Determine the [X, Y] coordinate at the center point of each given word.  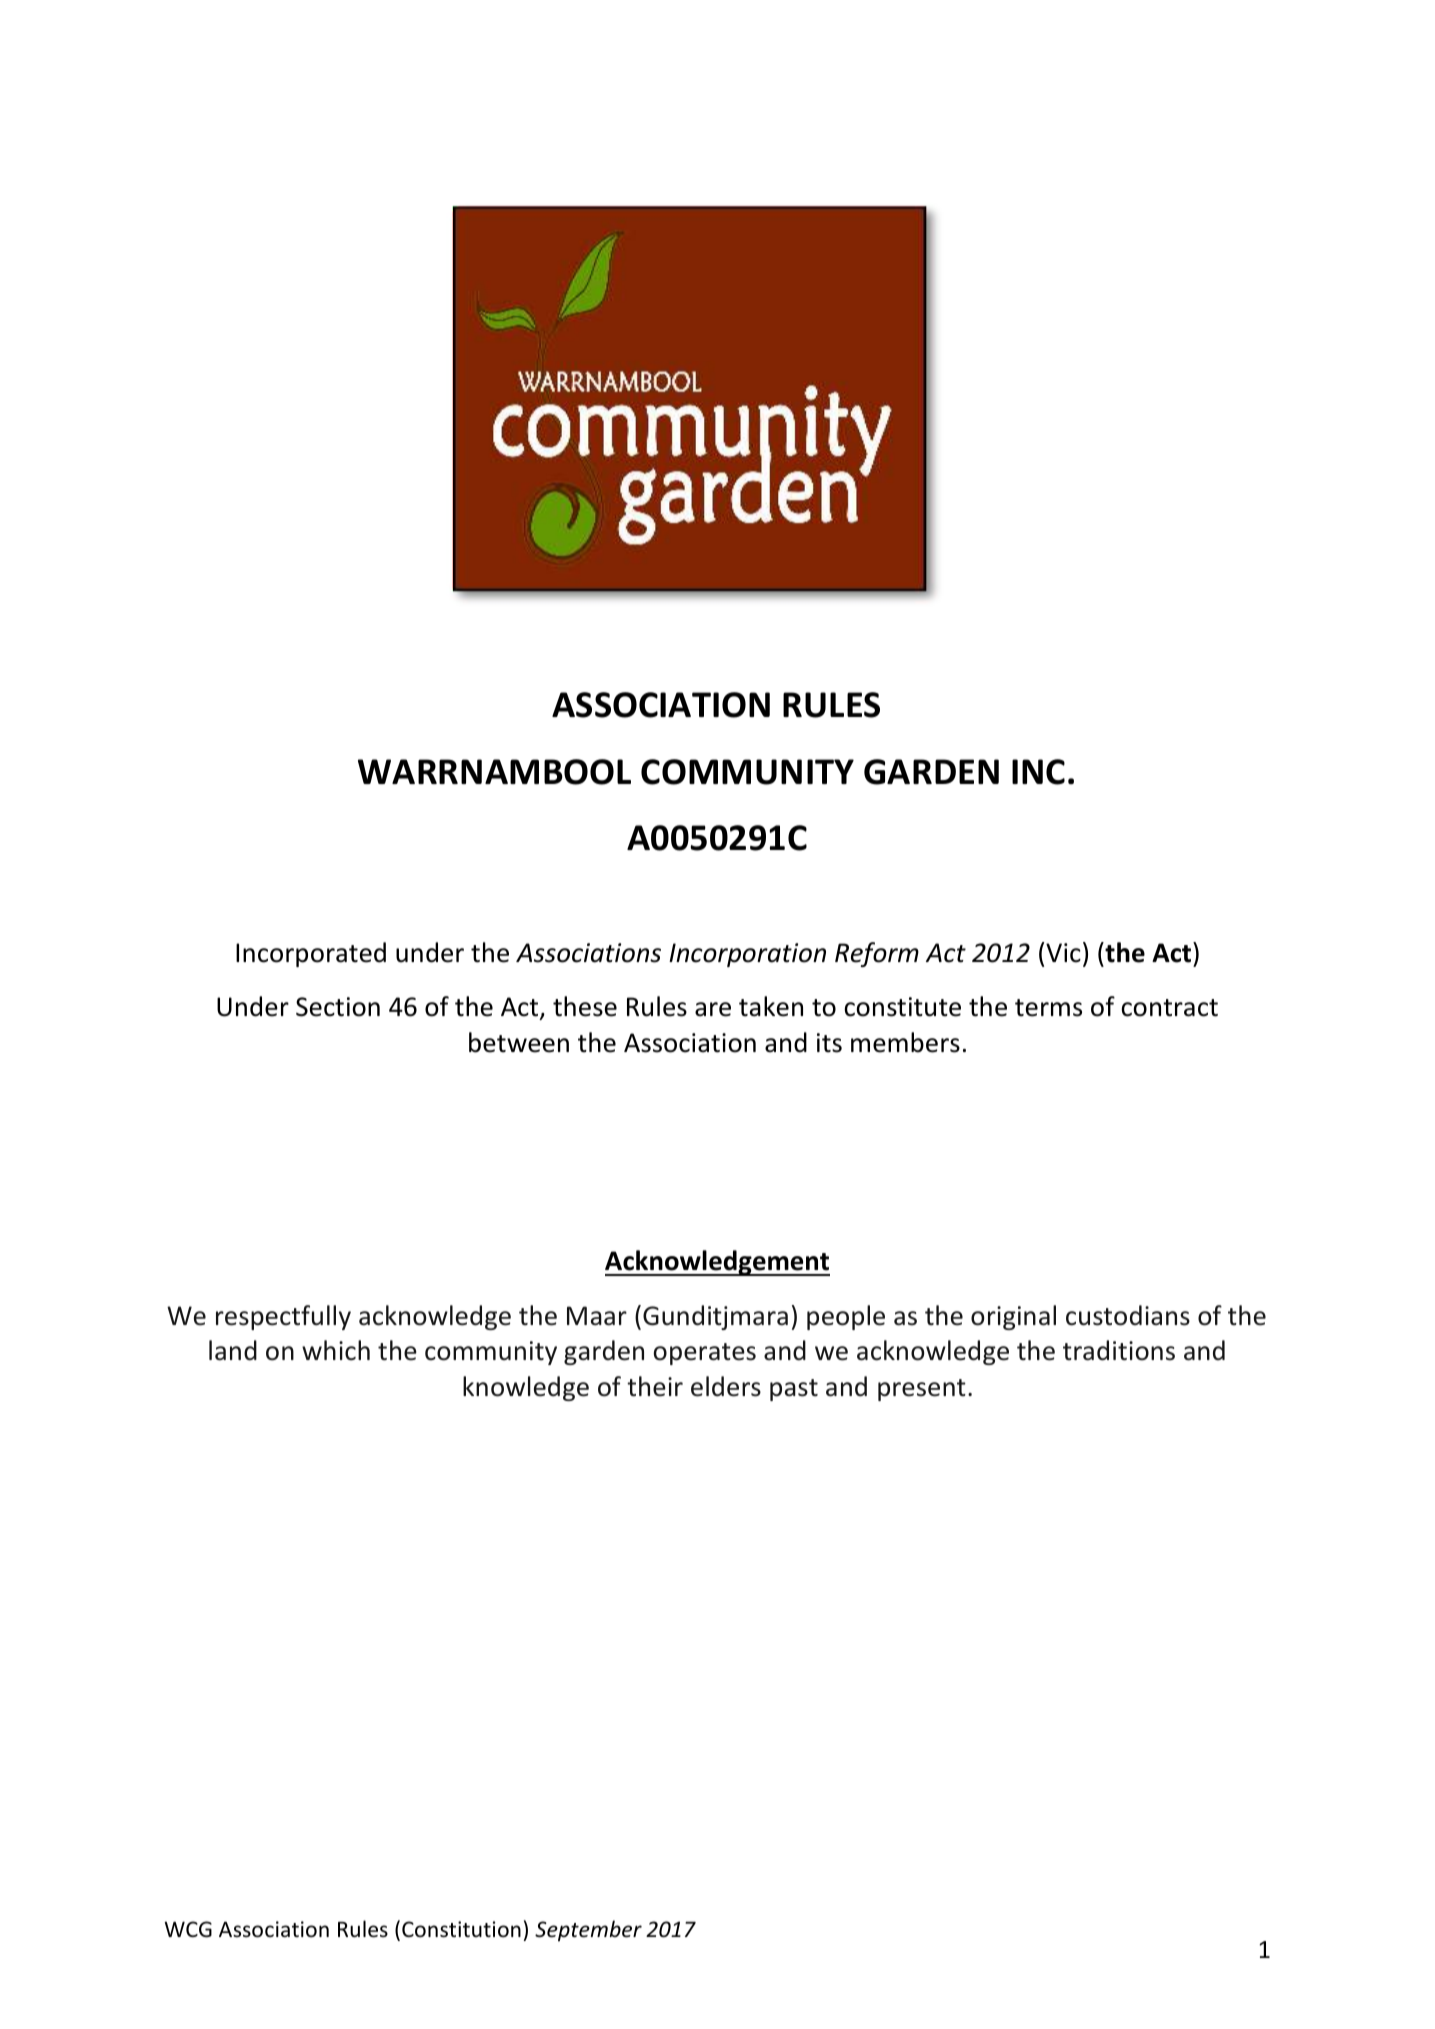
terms [1048, 1008]
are [713, 1009]
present [922, 1390]
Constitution [461, 1929]
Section [338, 1007]
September [588, 1931]
